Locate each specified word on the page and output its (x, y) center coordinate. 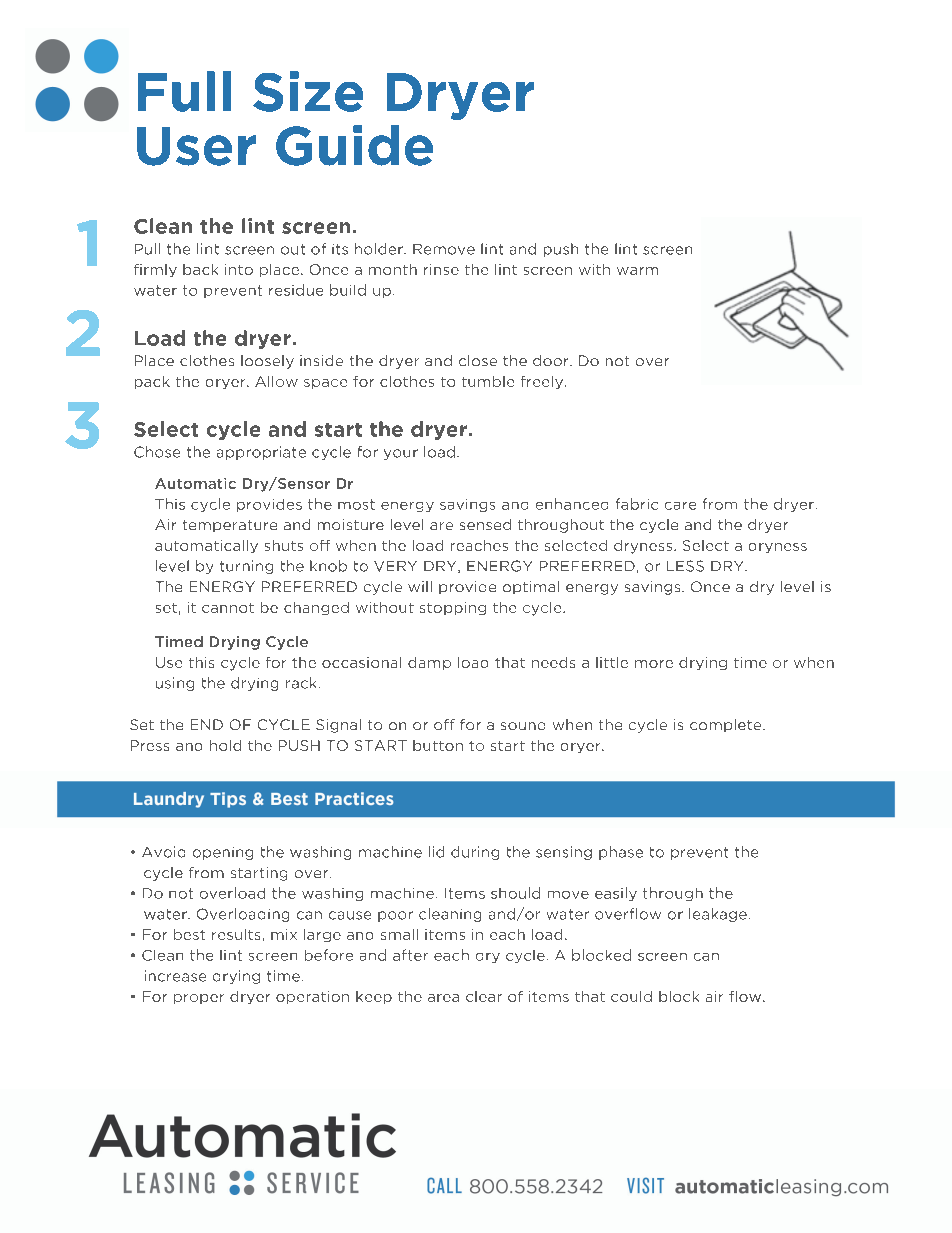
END (207, 724)
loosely (267, 362)
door (552, 360)
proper (199, 999)
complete (727, 725)
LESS (685, 566)
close (478, 360)
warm (637, 271)
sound (523, 726)
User (196, 146)
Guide (354, 145)
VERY (395, 566)
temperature (230, 526)
